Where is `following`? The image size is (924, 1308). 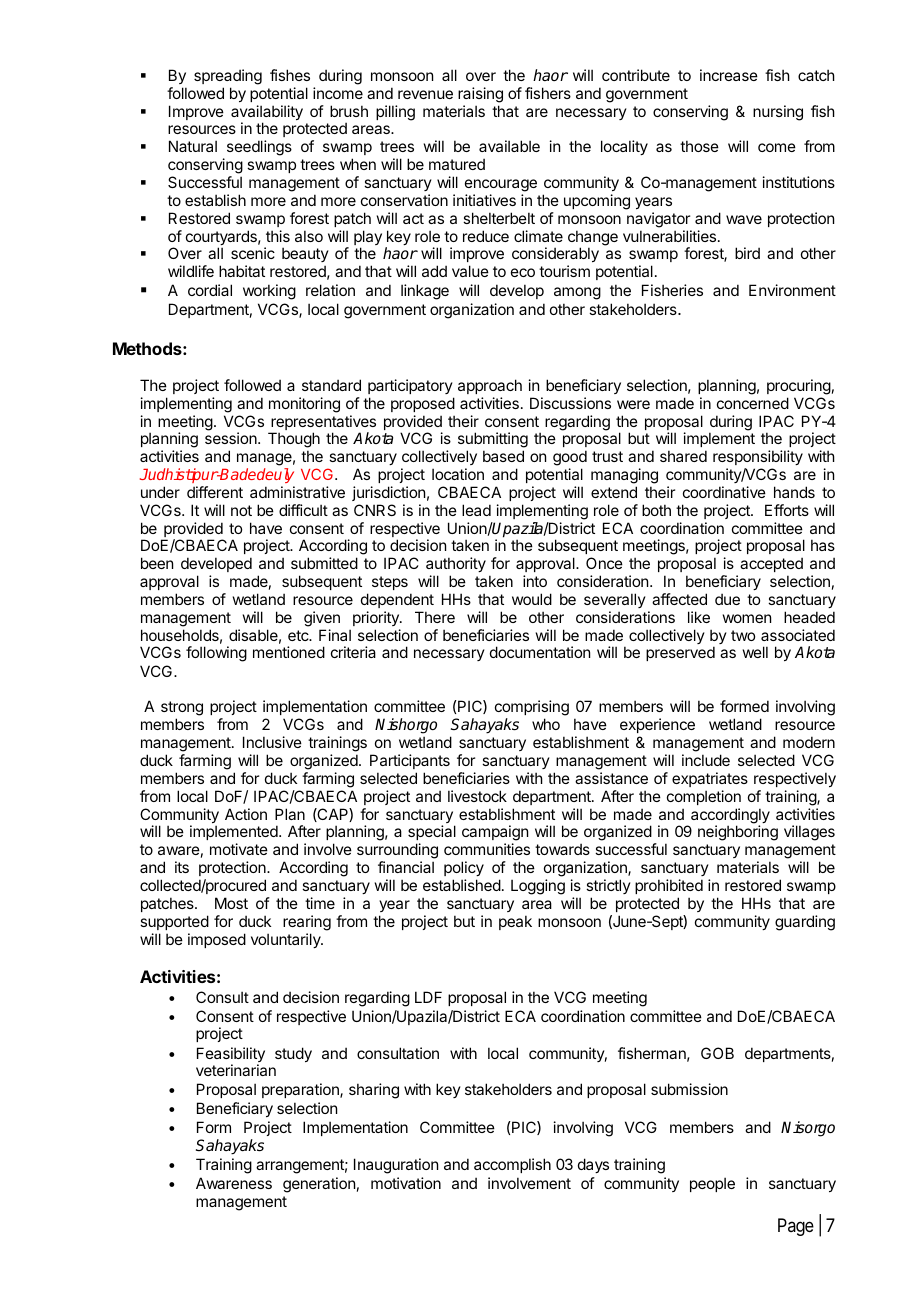 following is located at coordinates (216, 654).
